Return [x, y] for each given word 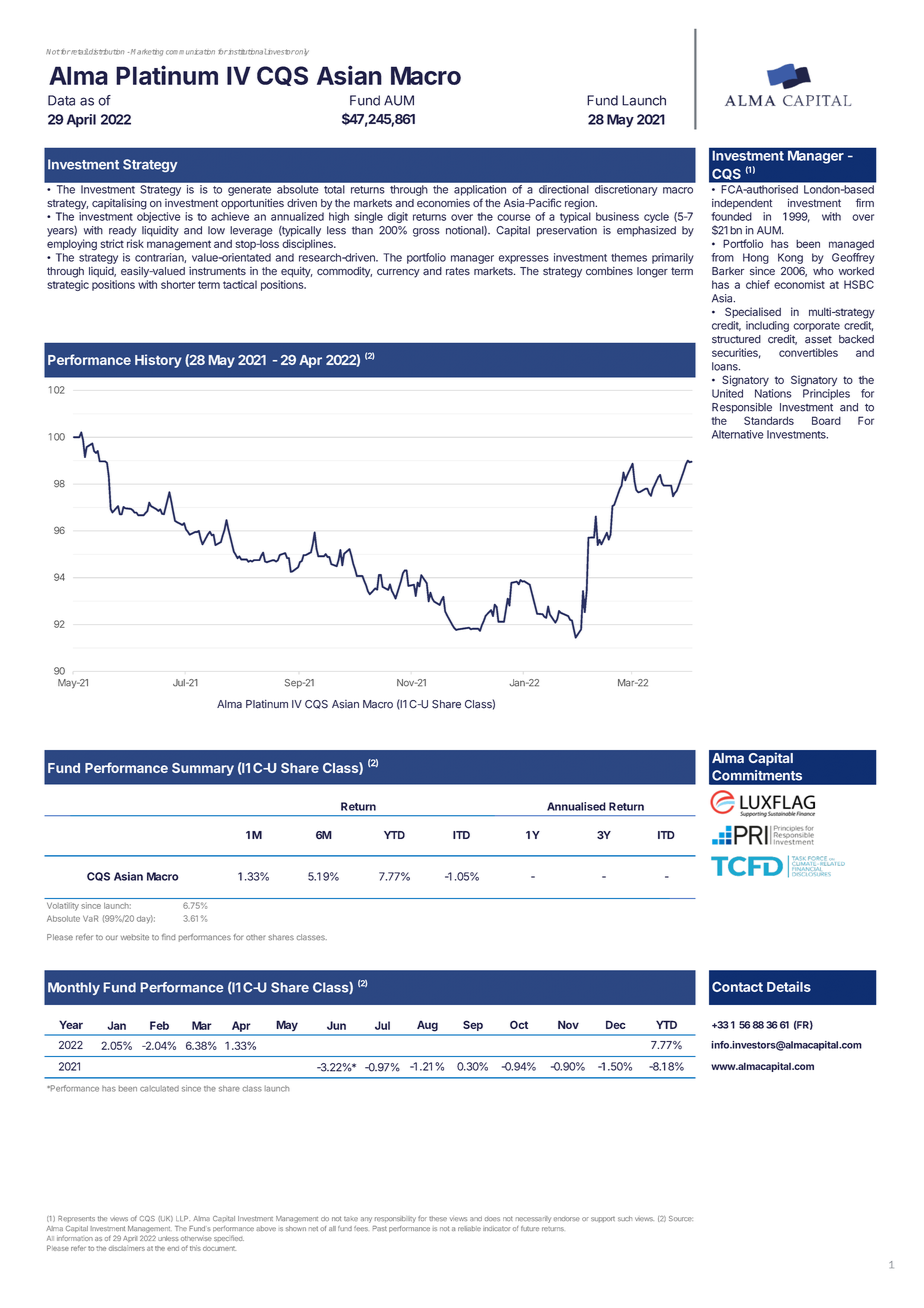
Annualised [576, 806]
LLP [183, 1218]
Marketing [147, 52]
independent [742, 204]
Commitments [757, 775]
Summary [203, 769]
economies [443, 203]
